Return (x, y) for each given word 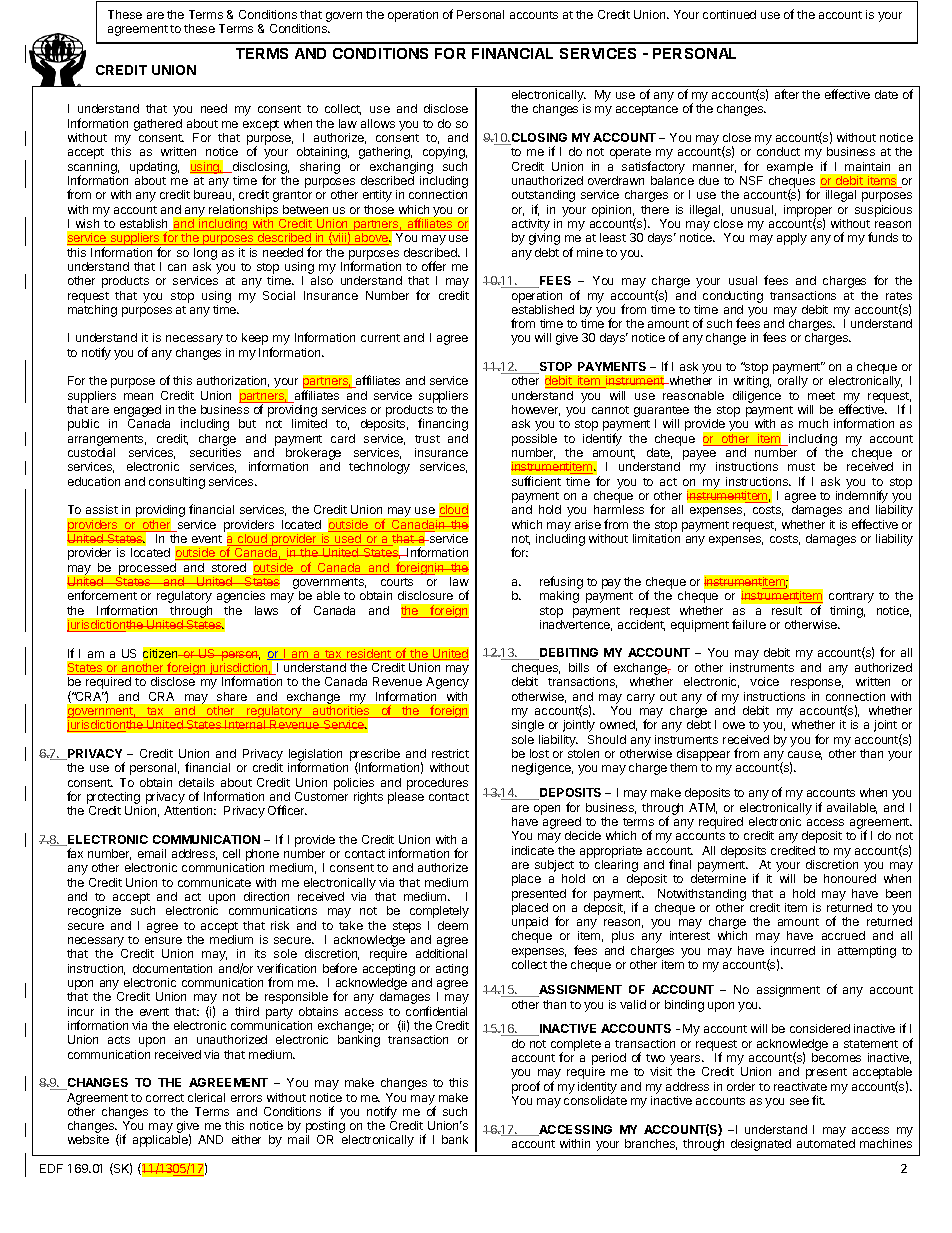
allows (378, 123)
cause (805, 755)
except (261, 125)
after (787, 94)
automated (826, 1143)
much (813, 423)
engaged (139, 412)
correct (165, 1098)
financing (443, 424)
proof (526, 1087)
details (196, 782)
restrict (450, 753)
